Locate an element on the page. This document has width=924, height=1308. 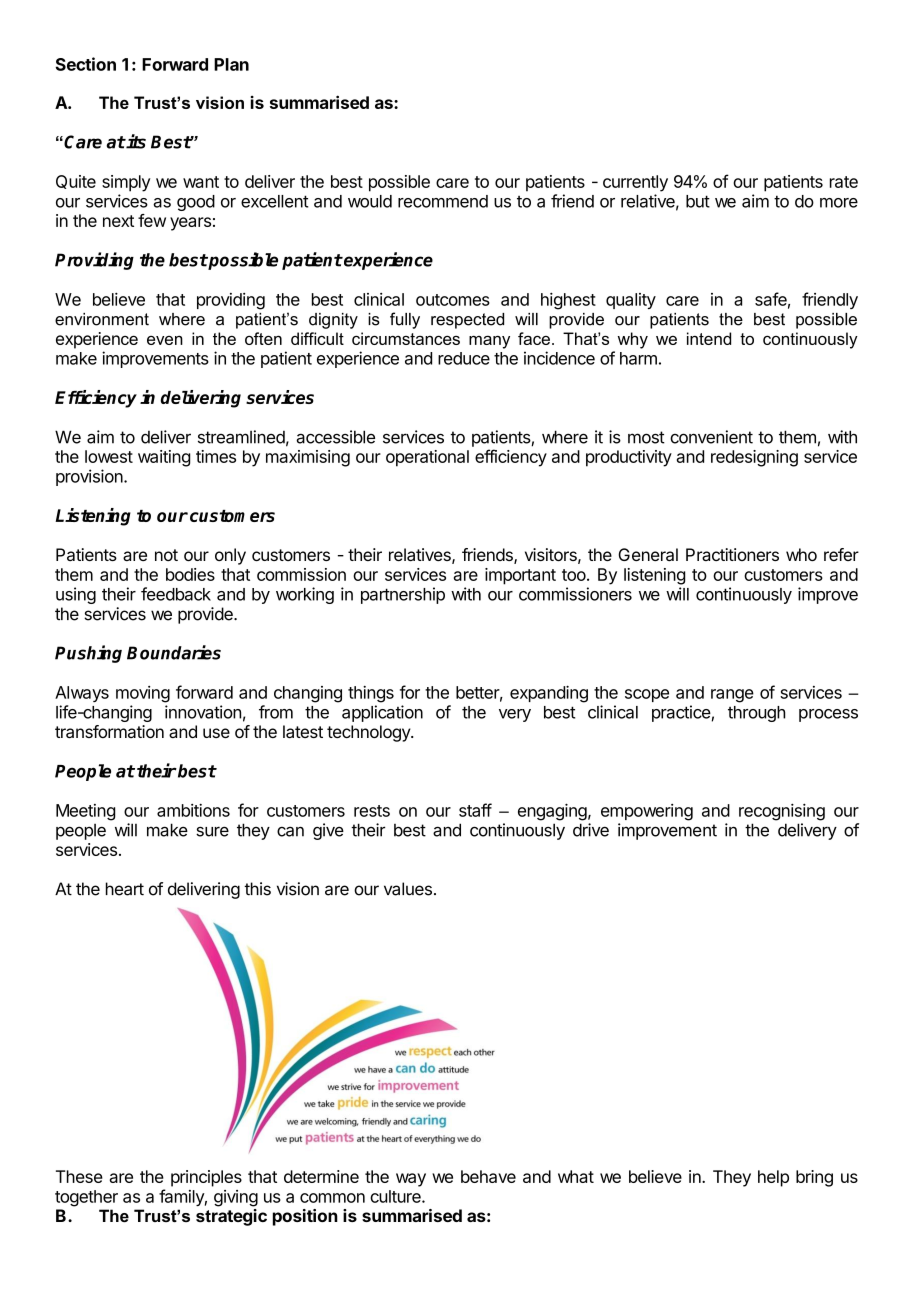
recommend is located at coordinates (443, 201).
